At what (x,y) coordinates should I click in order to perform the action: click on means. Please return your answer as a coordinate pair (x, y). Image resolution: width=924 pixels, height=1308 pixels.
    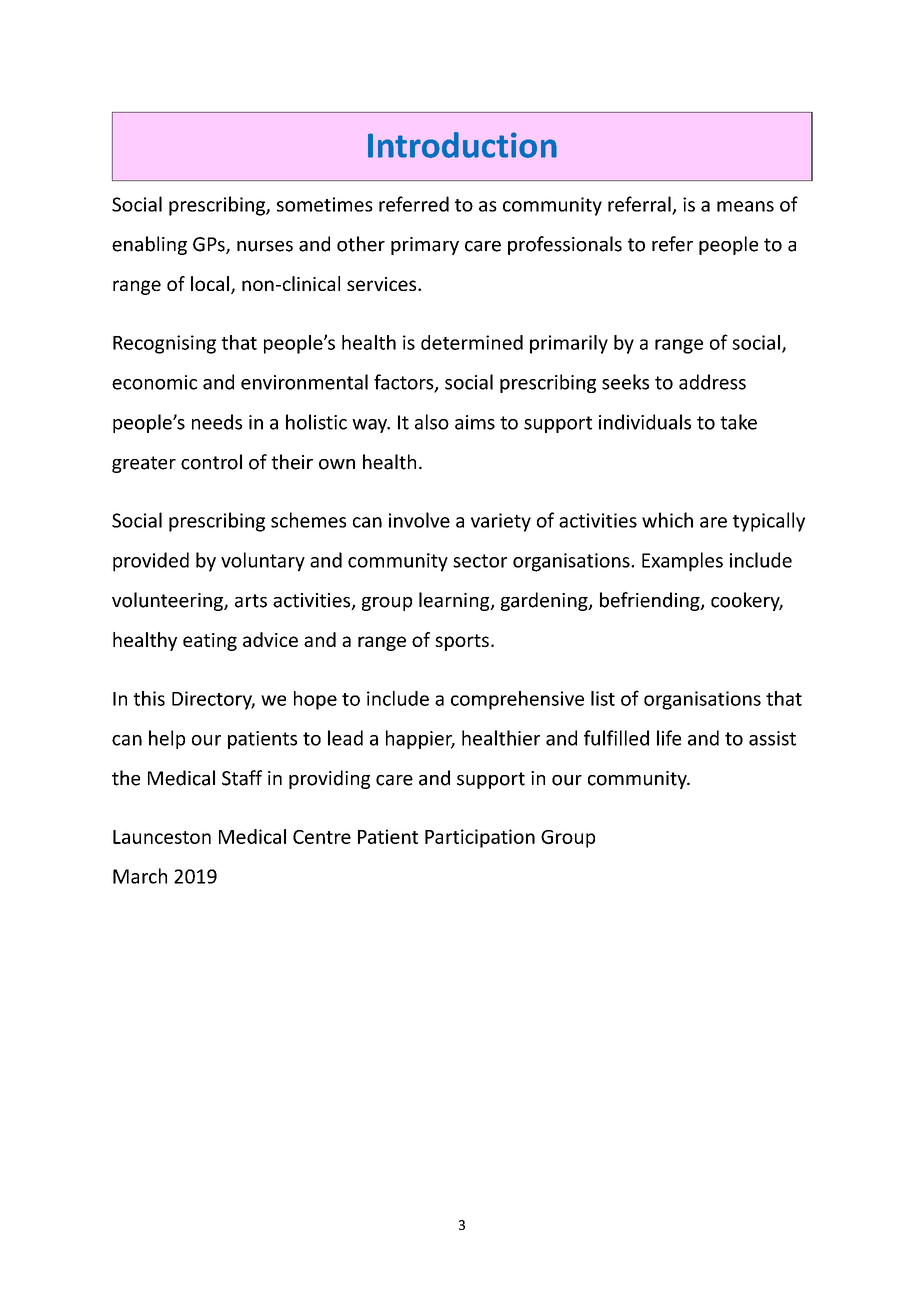
    Looking at the image, I should click on (745, 206).
